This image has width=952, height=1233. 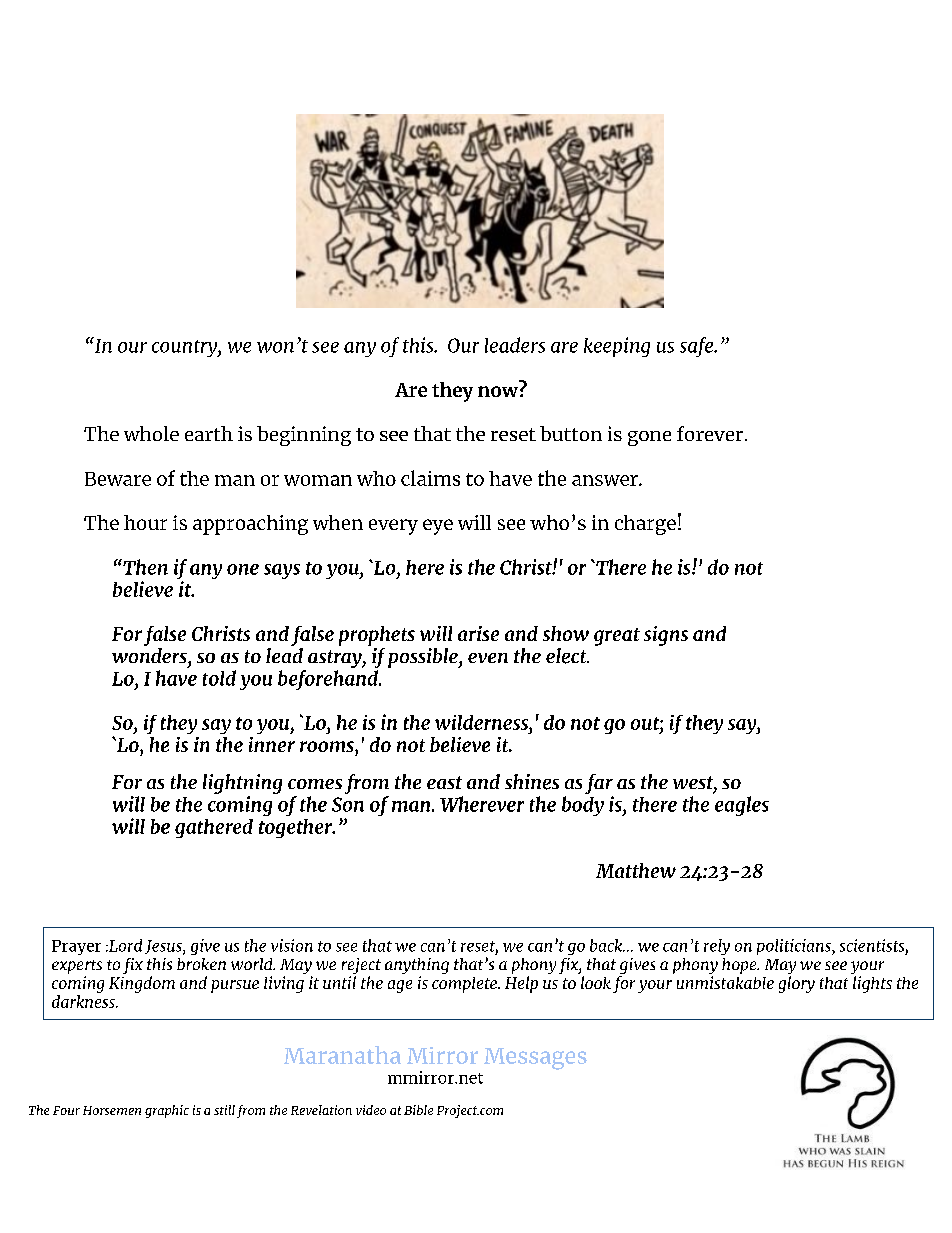 I want to click on graphic, so click(x=167, y=1111).
